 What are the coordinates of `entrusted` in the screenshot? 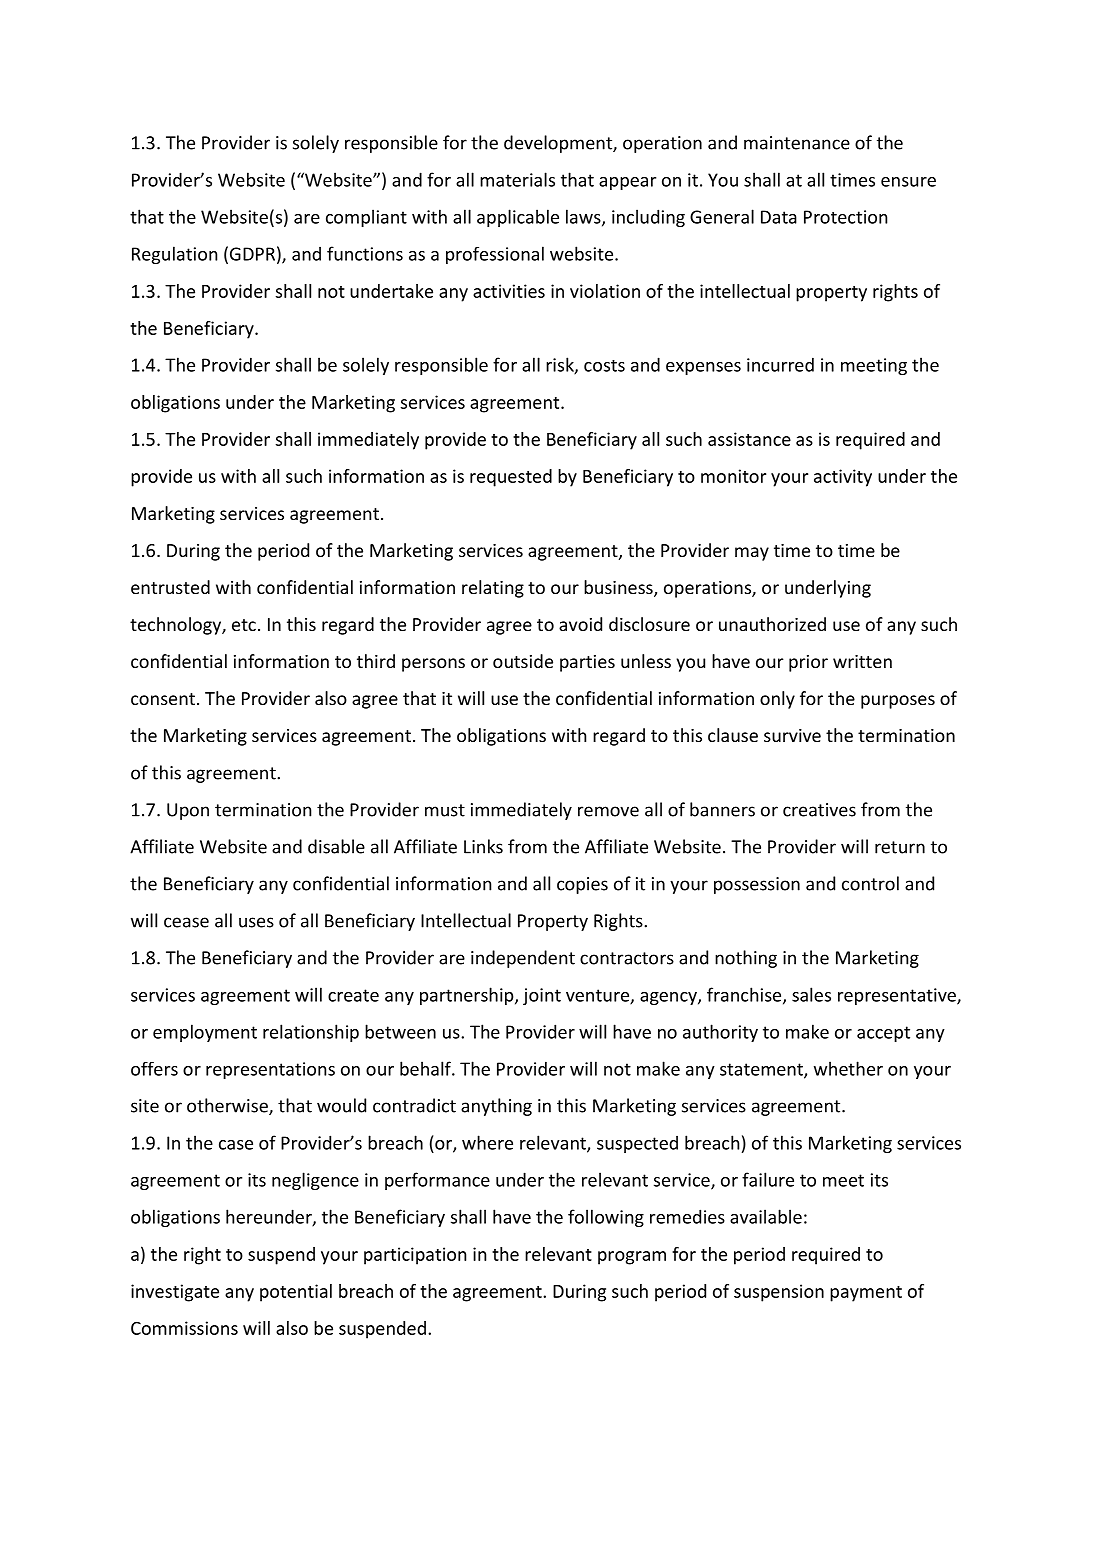 It's located at (170, 587).
